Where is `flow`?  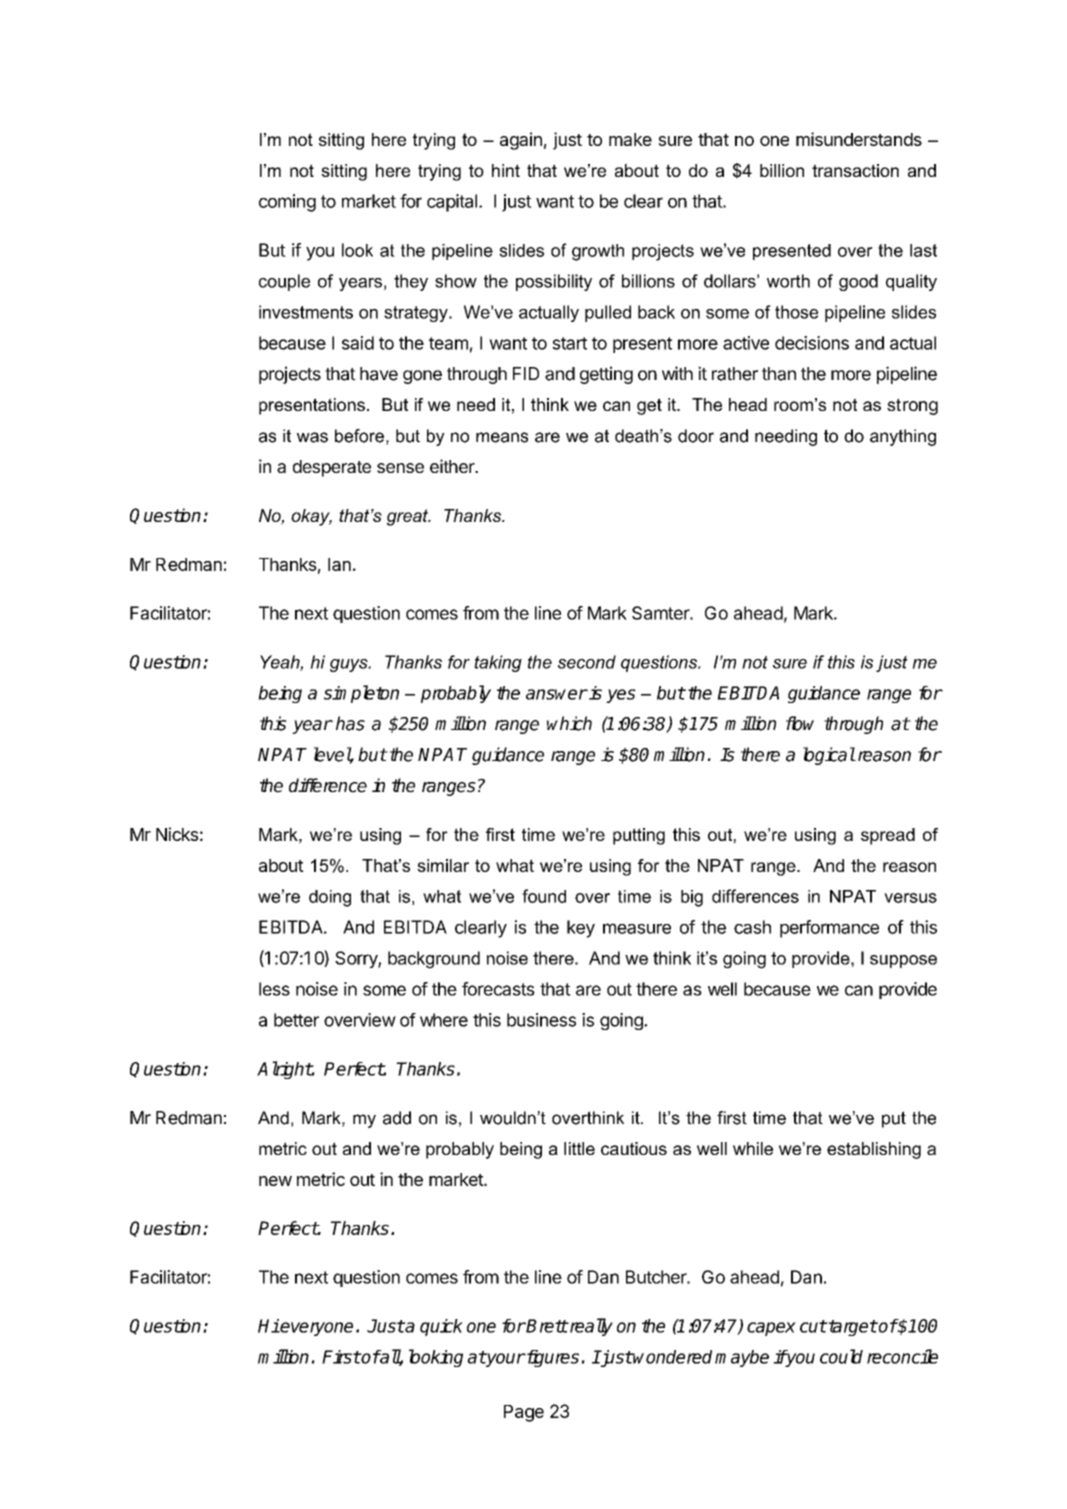 flow is located at coordinates (800, 723).
